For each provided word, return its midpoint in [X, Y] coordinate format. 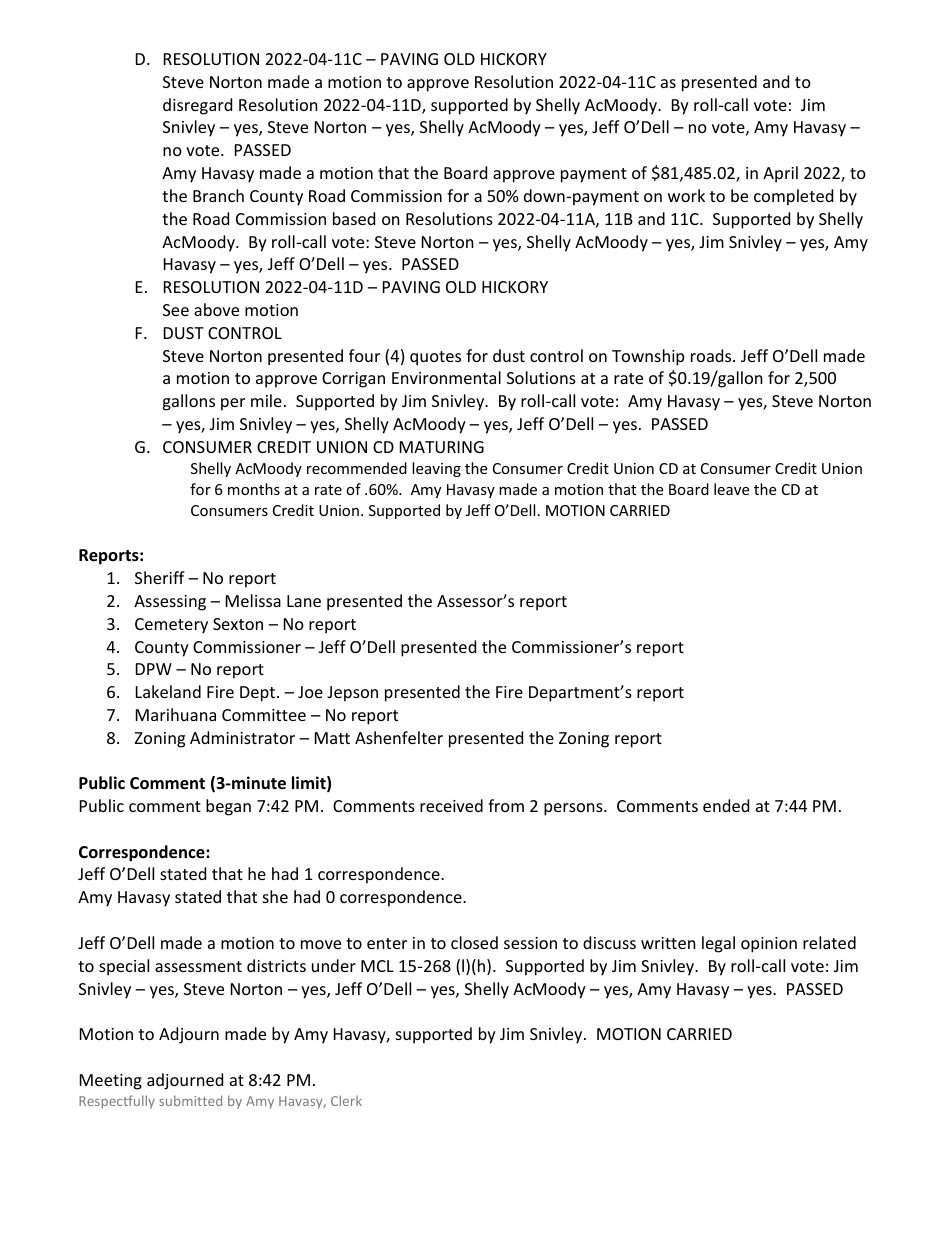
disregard [197, 106]
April [780, 174]
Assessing [170, 603]
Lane [304, 601]
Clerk [346, 1100]
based [354, 218]
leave [731, 489]
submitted [190, 1100]
